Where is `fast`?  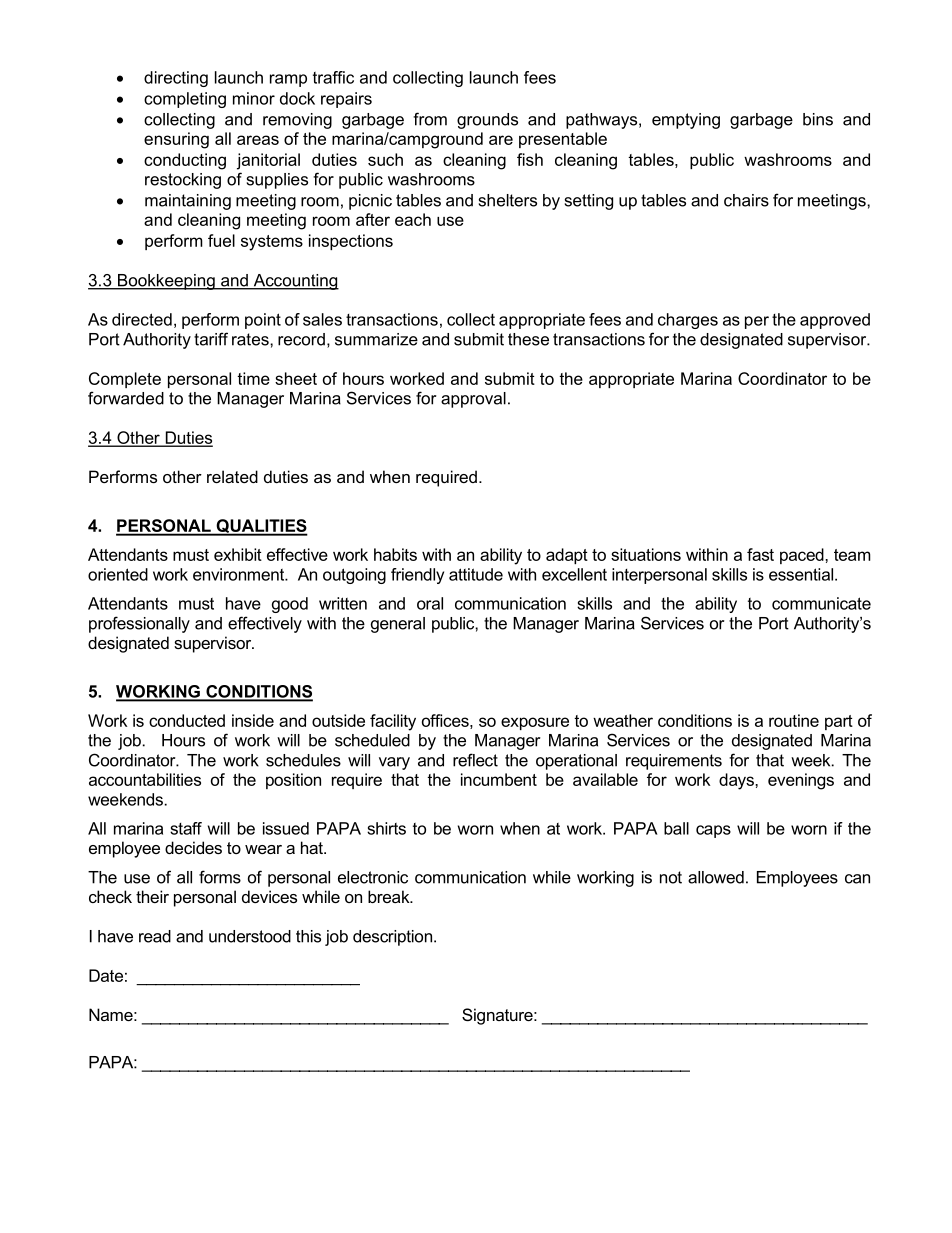
fast is located at coordinates (760, 554).
